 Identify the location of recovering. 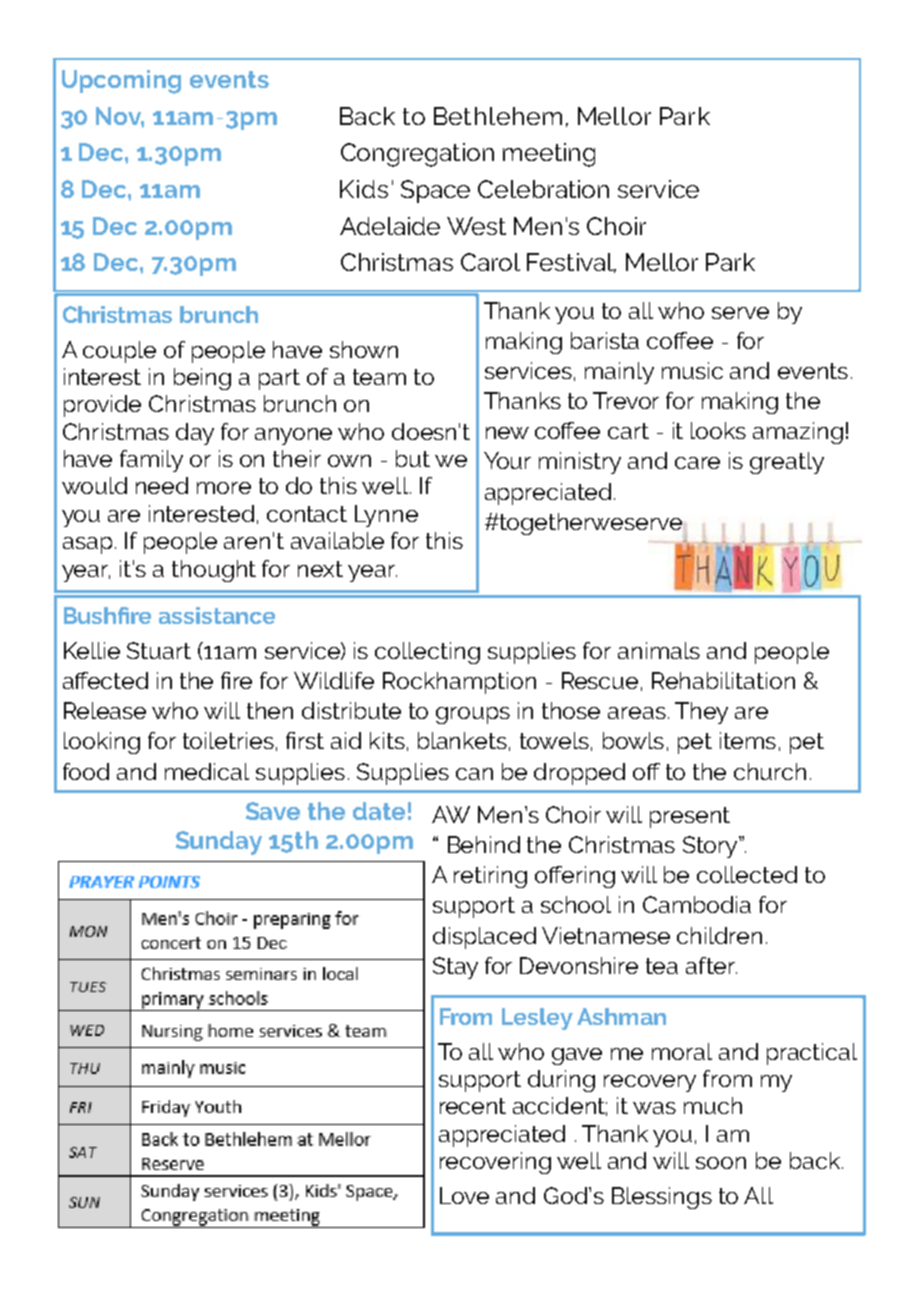
(495, 1163).
